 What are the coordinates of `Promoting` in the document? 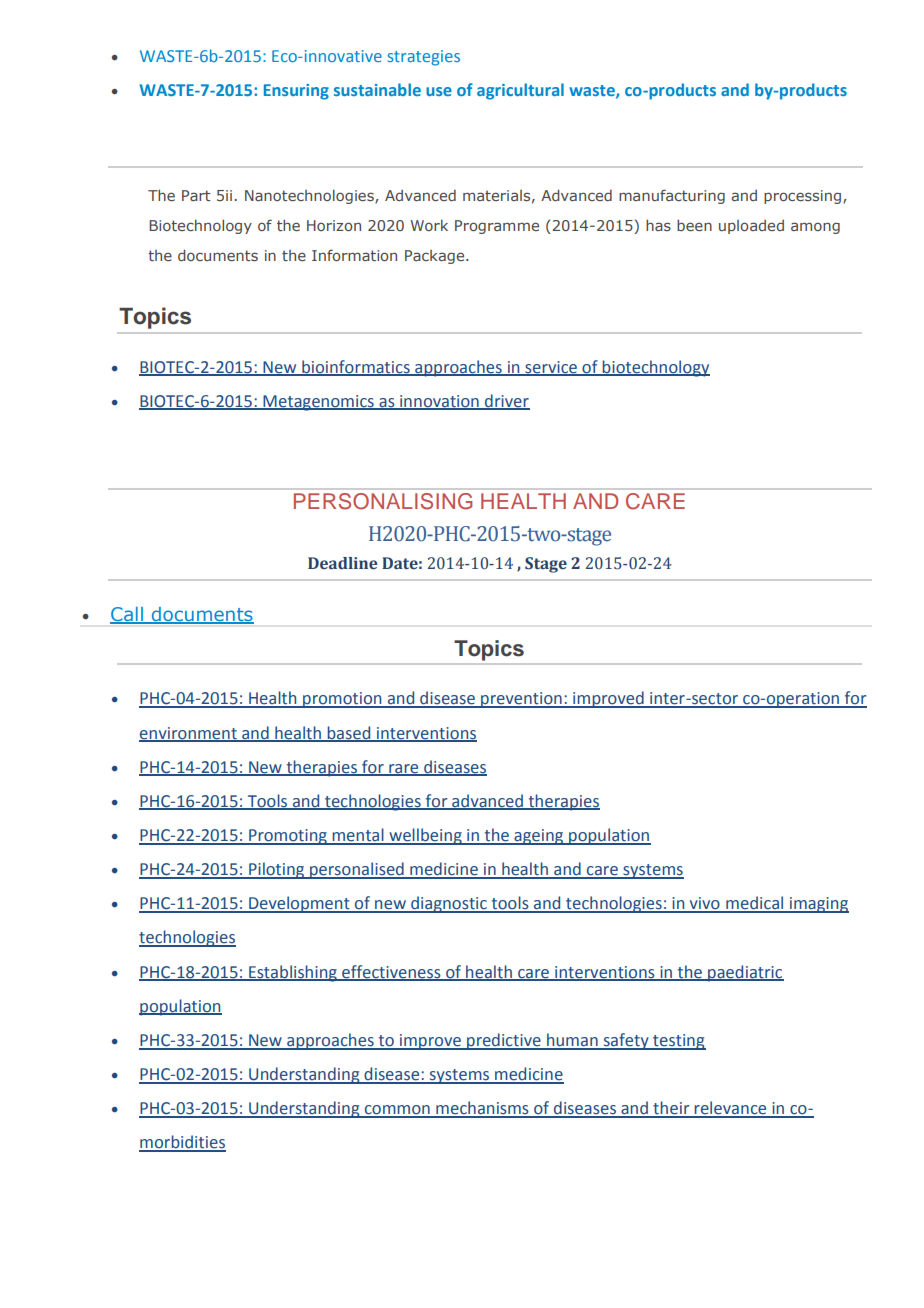 It's located at (288, 837).
